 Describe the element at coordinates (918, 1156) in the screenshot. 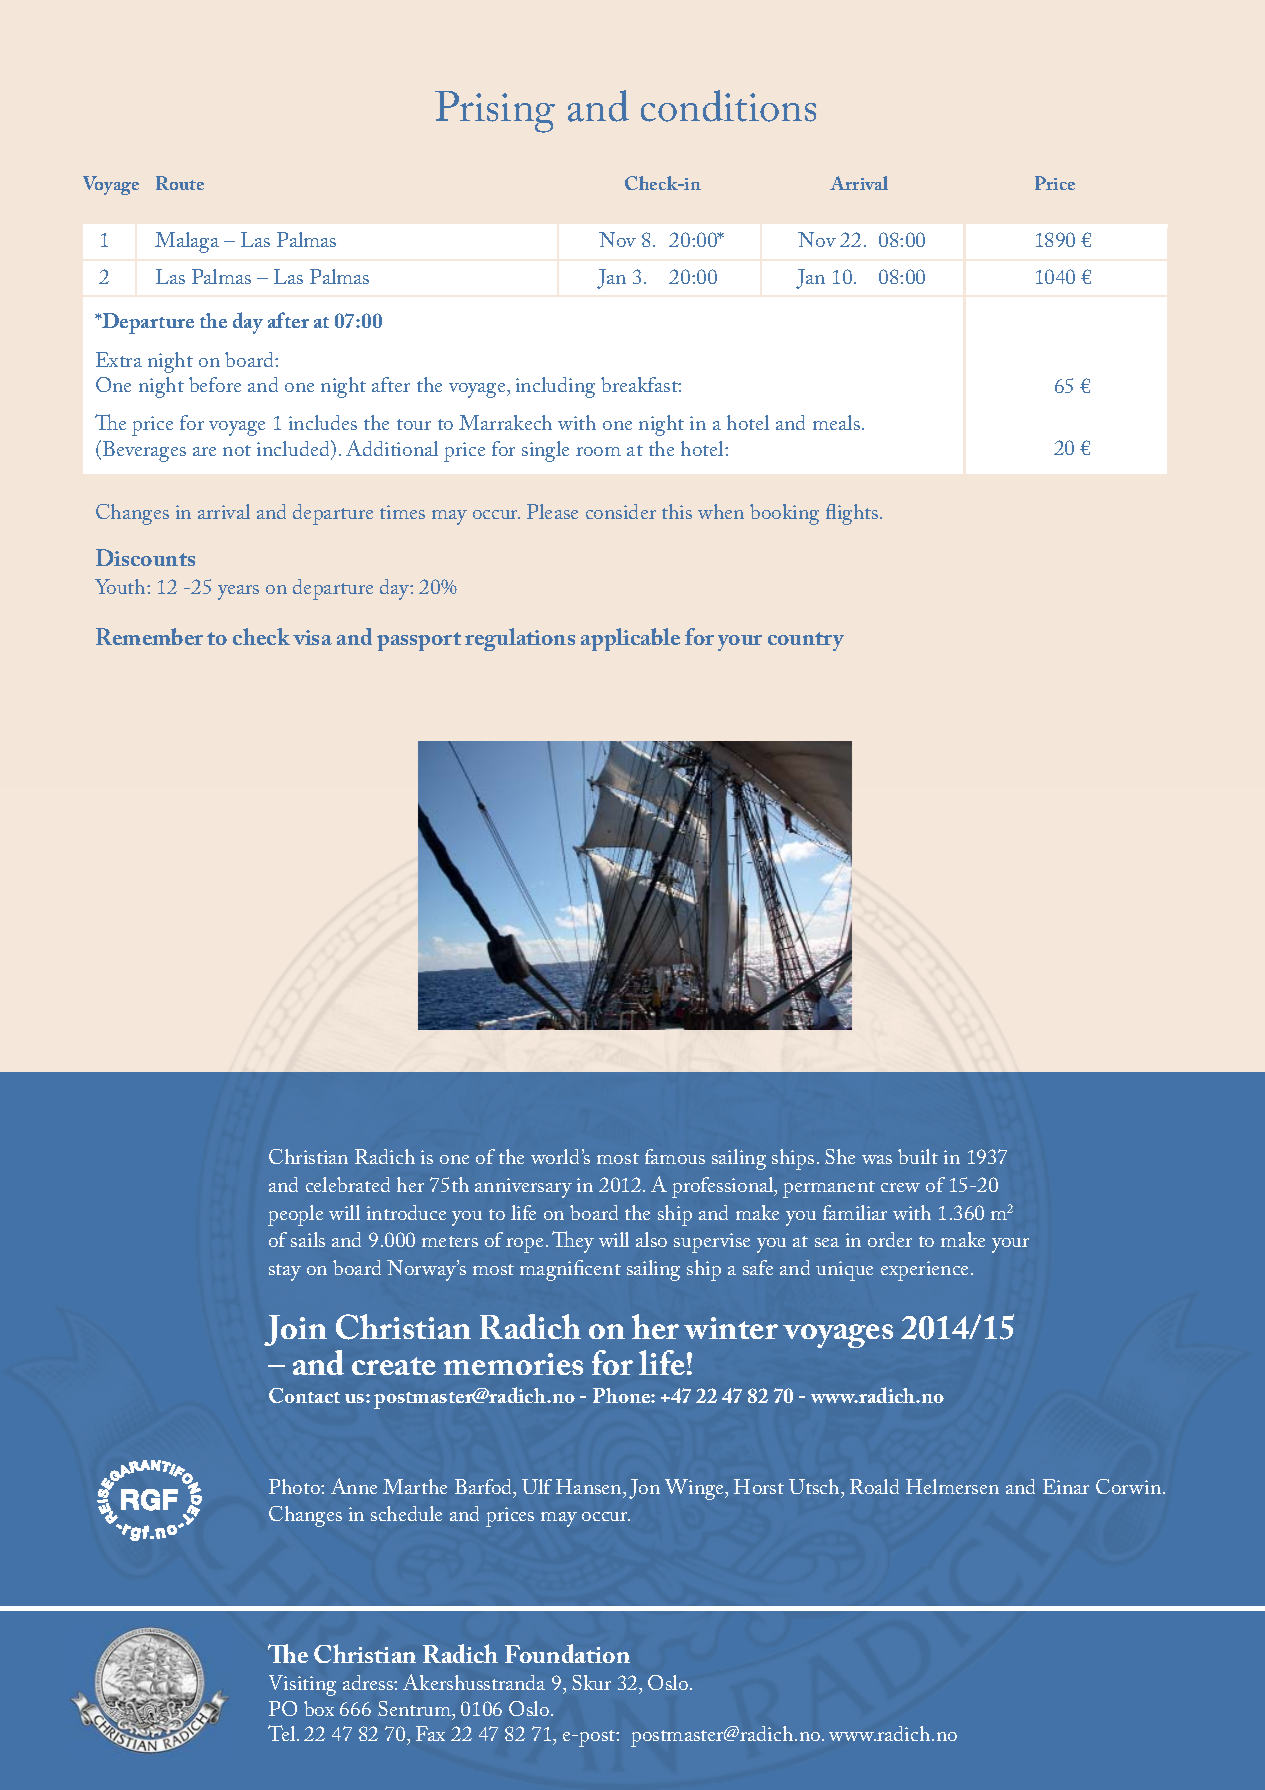

I see `built` at that location.
